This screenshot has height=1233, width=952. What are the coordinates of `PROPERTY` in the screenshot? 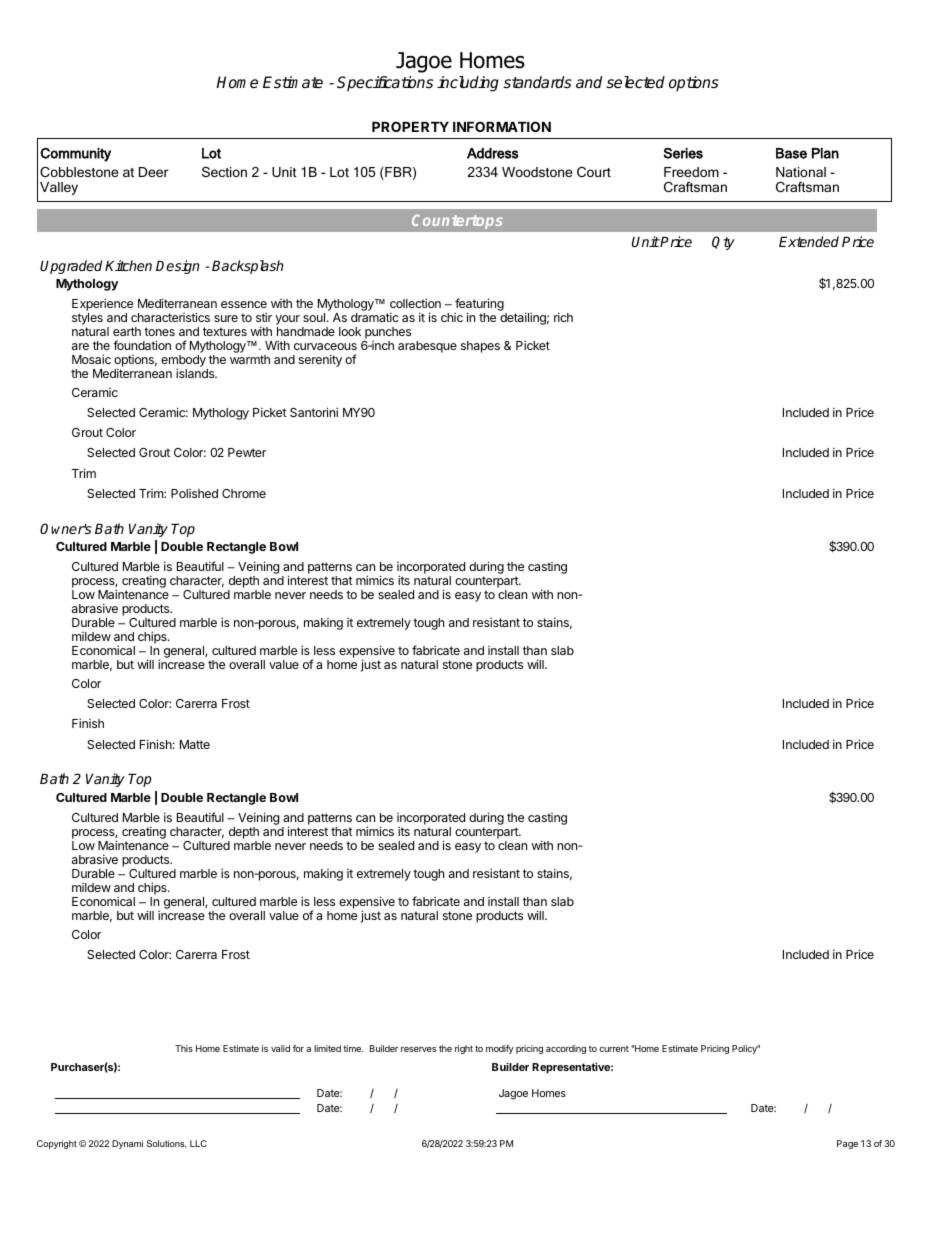 It's located at (410, 126).
